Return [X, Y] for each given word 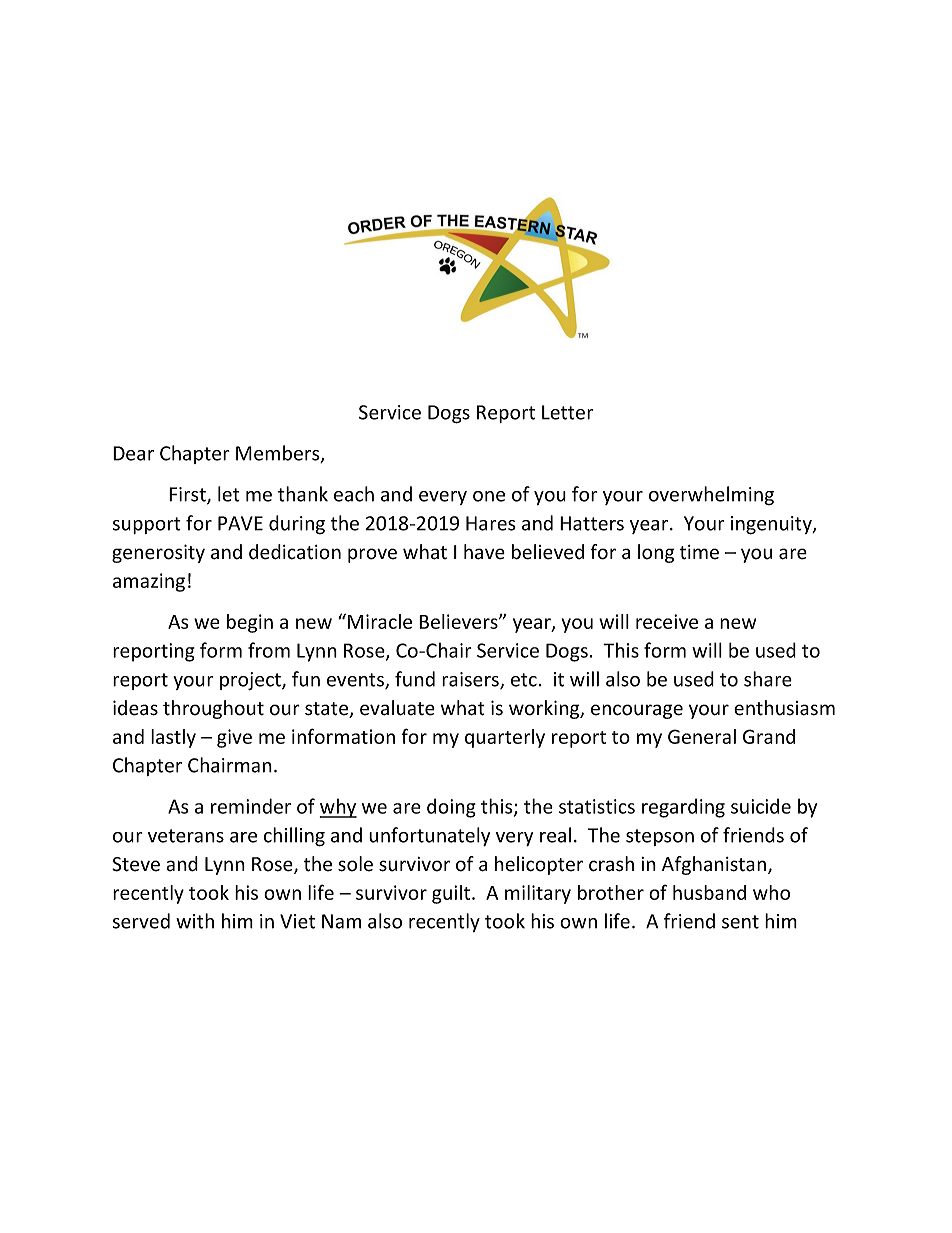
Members [279, 454]
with [195, 921]
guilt [452, 894]
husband [709, 892]
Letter [567, 412]
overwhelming [711, 495]
